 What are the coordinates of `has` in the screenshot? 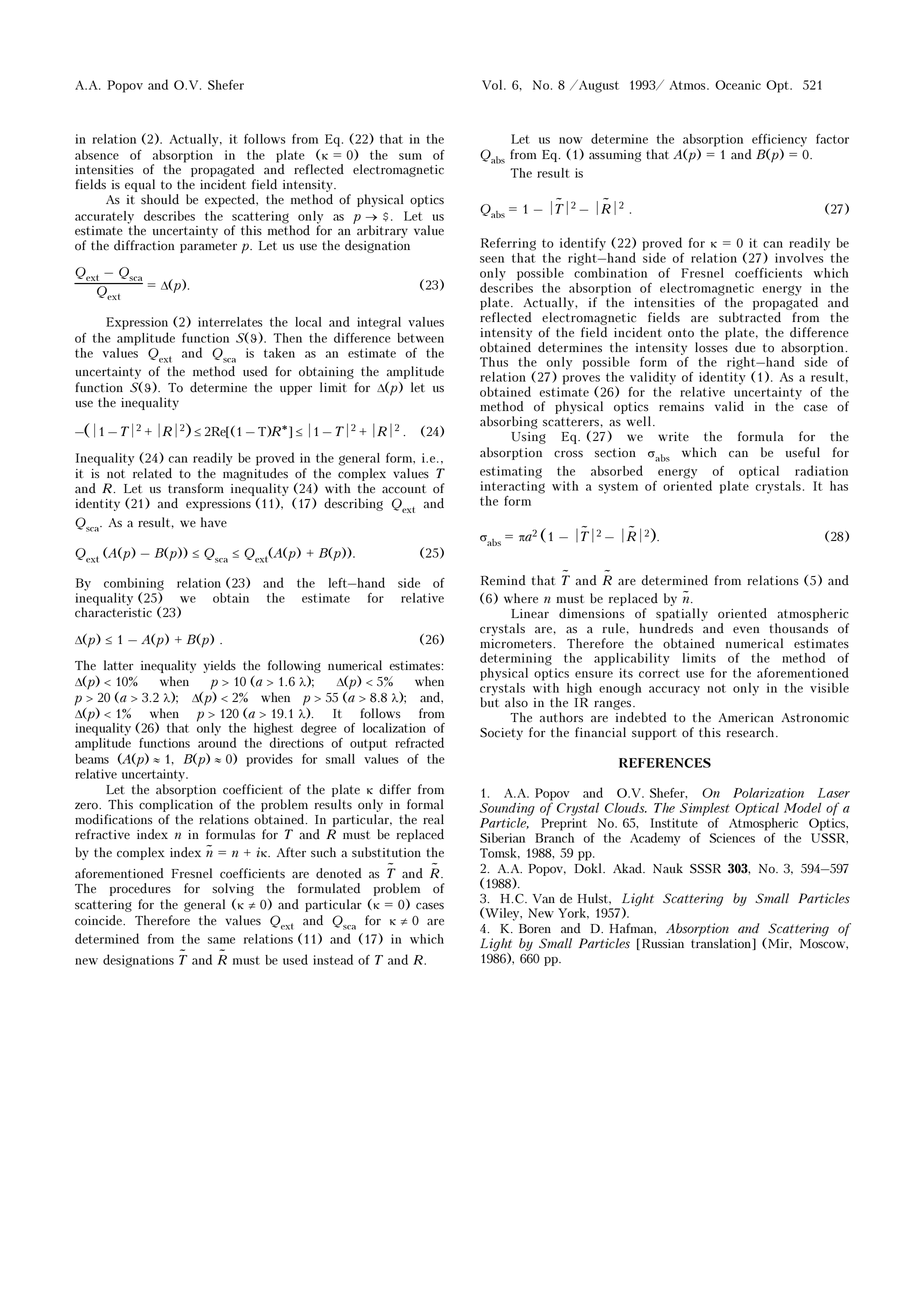 It's located at (839, 486).
